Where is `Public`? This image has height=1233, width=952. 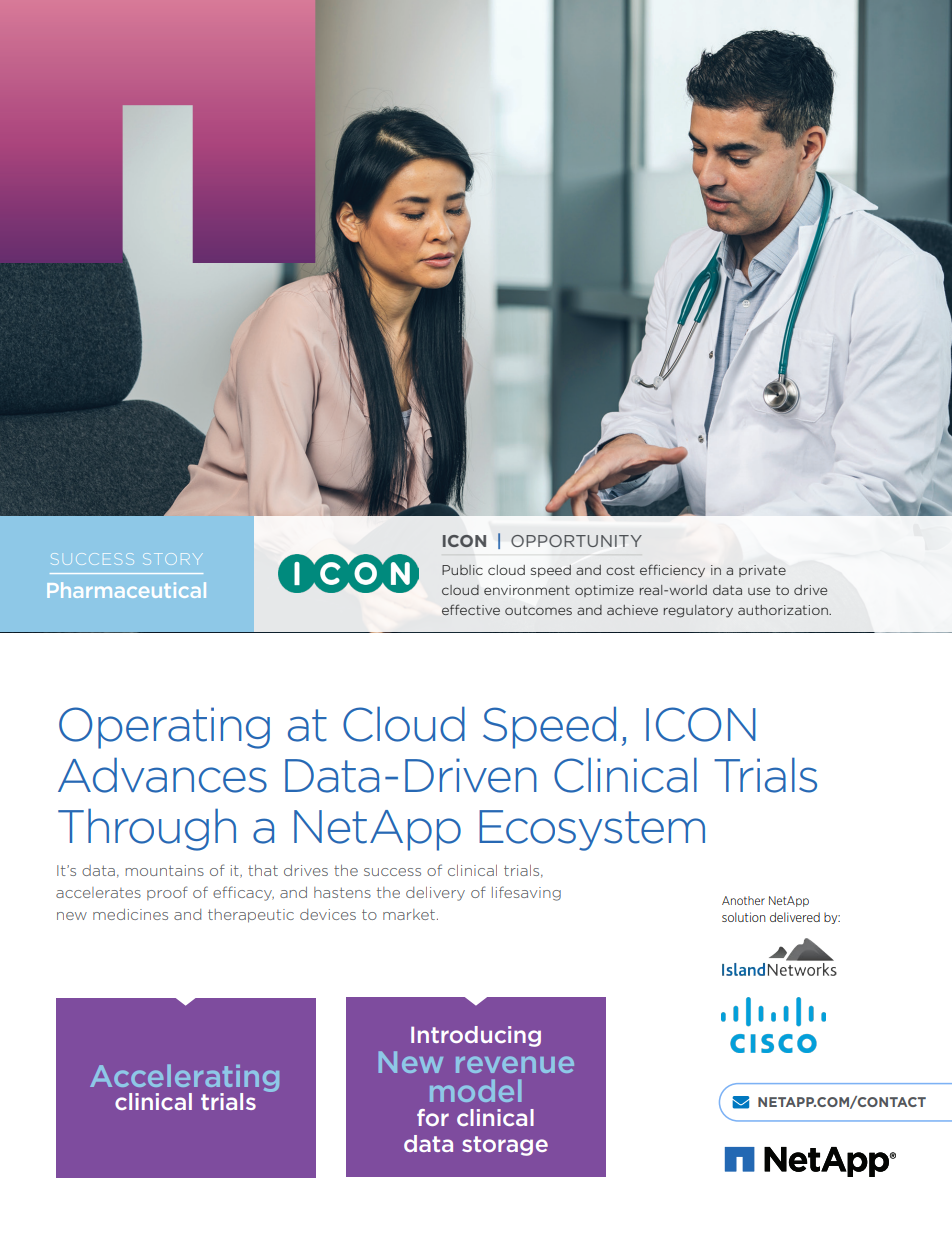
Public is located at coordinates (462, 570).
